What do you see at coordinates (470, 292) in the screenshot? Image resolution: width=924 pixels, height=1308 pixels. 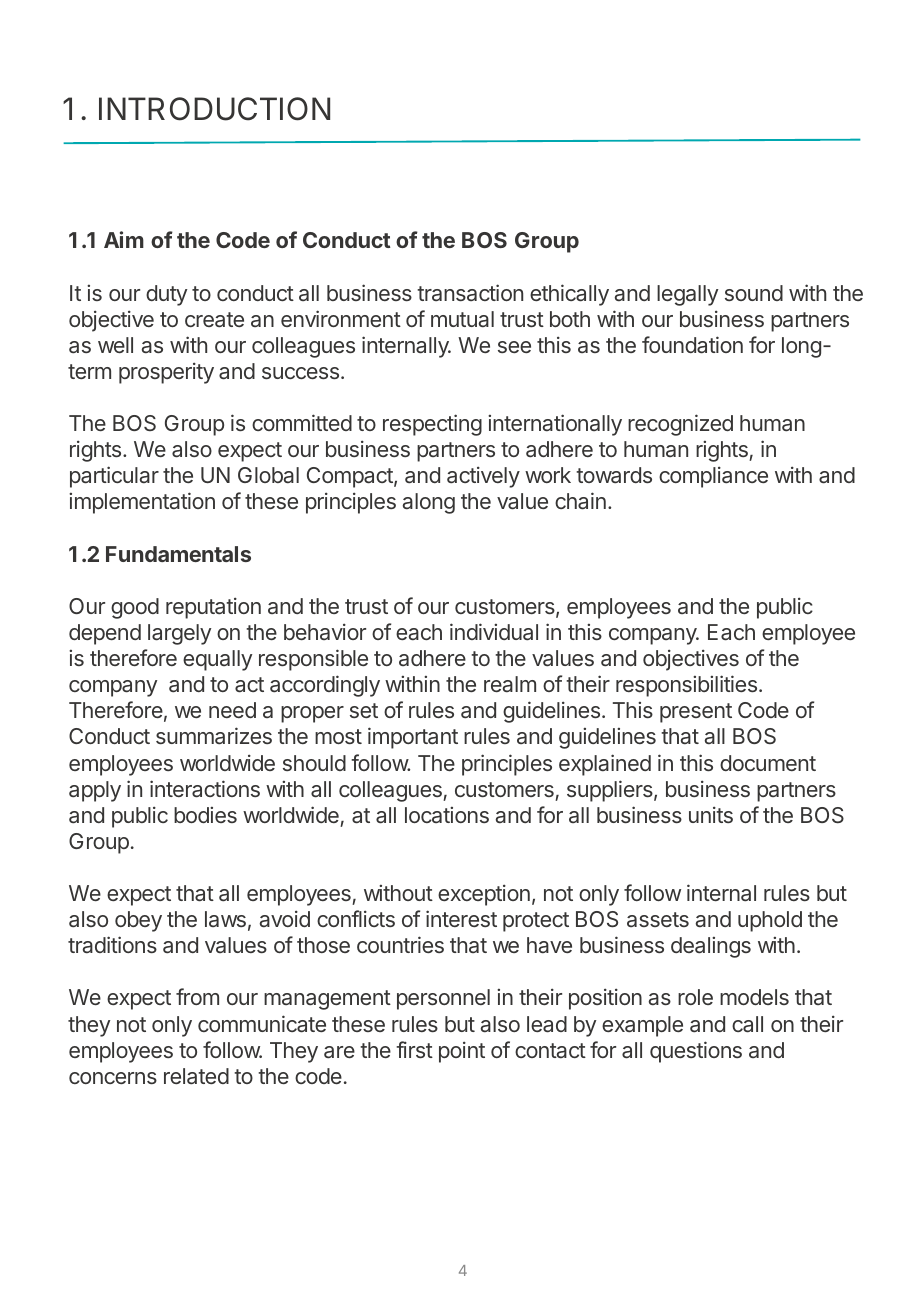 I see `transaction` at bounding box center [470, 292].
